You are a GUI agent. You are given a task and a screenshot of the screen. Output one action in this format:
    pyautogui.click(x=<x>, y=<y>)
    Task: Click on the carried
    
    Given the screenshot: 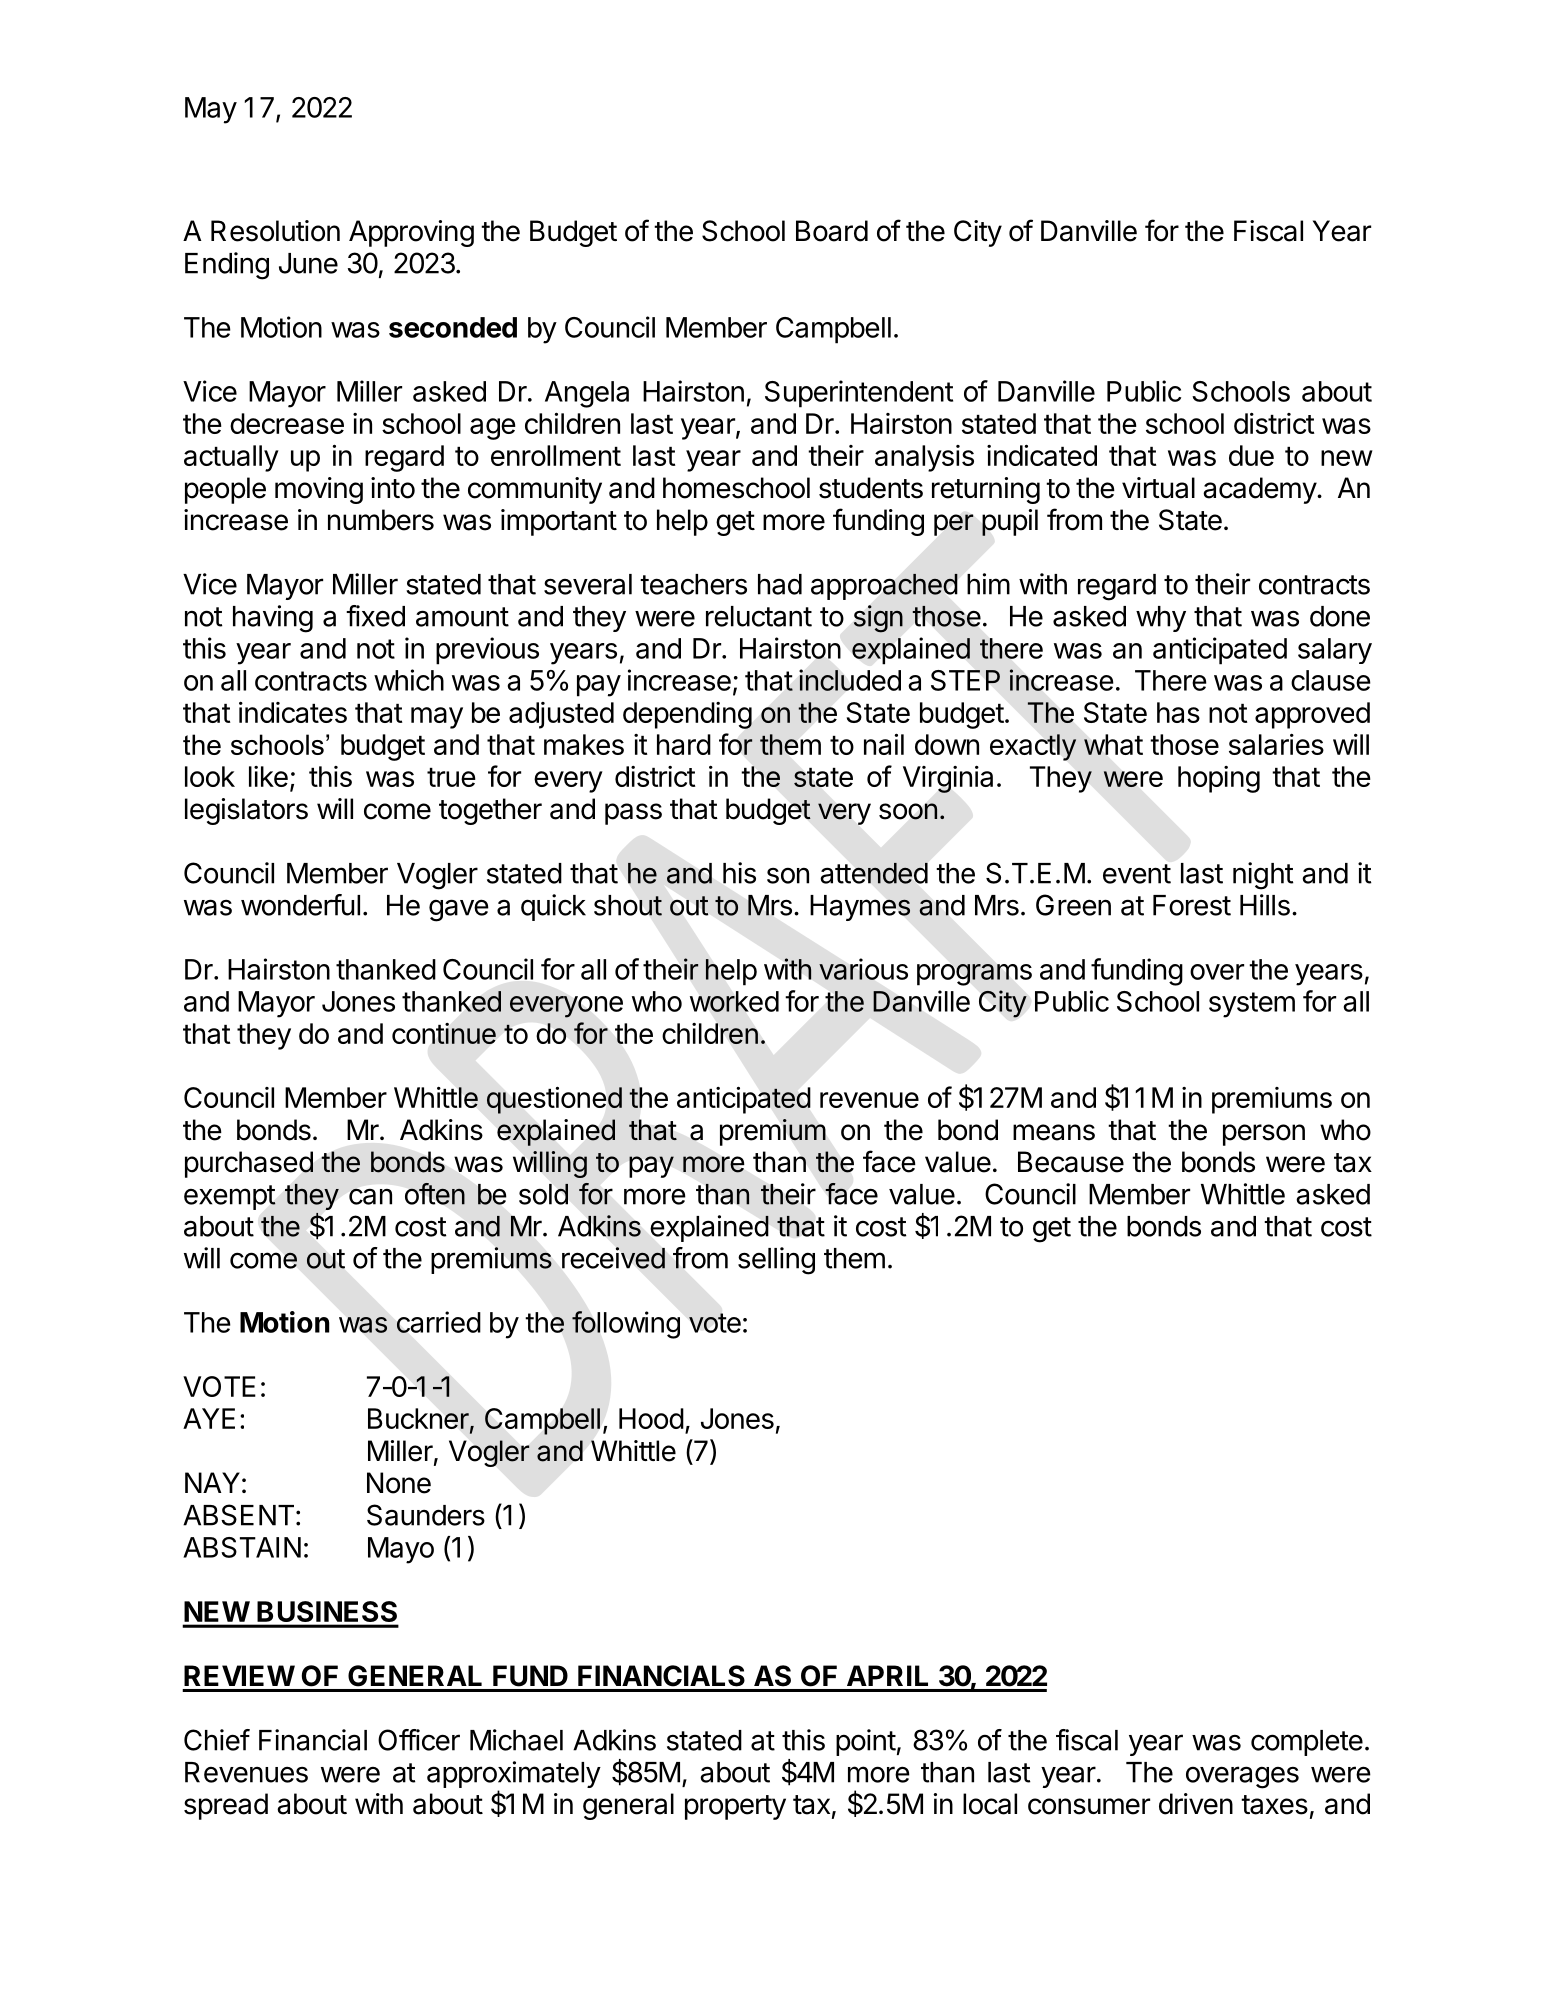 What is the action you would take?
    pyautogui.click(x=439, y=1322)
